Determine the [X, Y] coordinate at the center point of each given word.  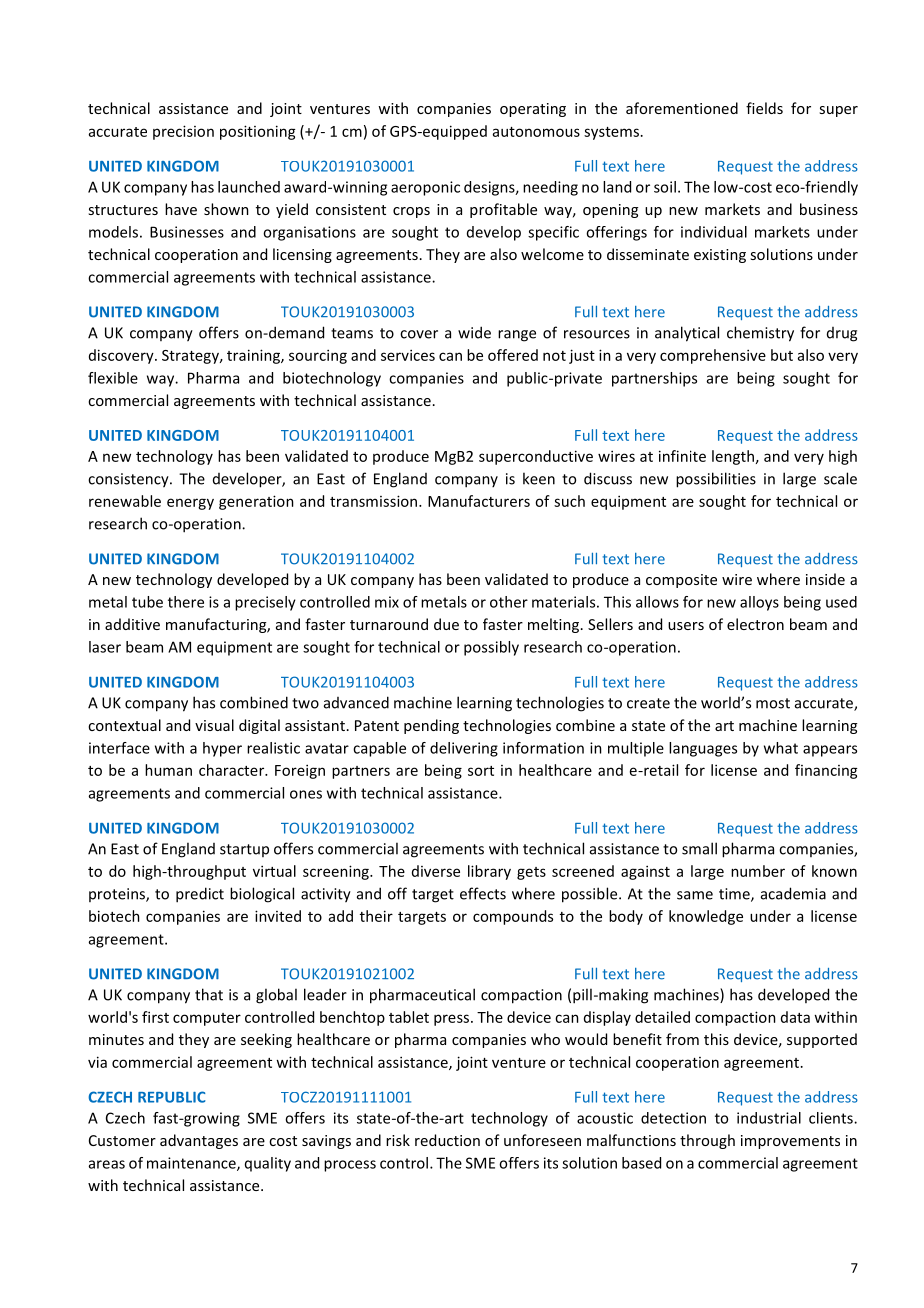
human [168, 770]
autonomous [536, 132]
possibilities [716, 480]
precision [183, 132]
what [781, 748]
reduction [447, 1140]
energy [190, 504]
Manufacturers [479, 501]
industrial [769, 1118]
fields [764, 108]
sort [481, 771]
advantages [199, 1141]
